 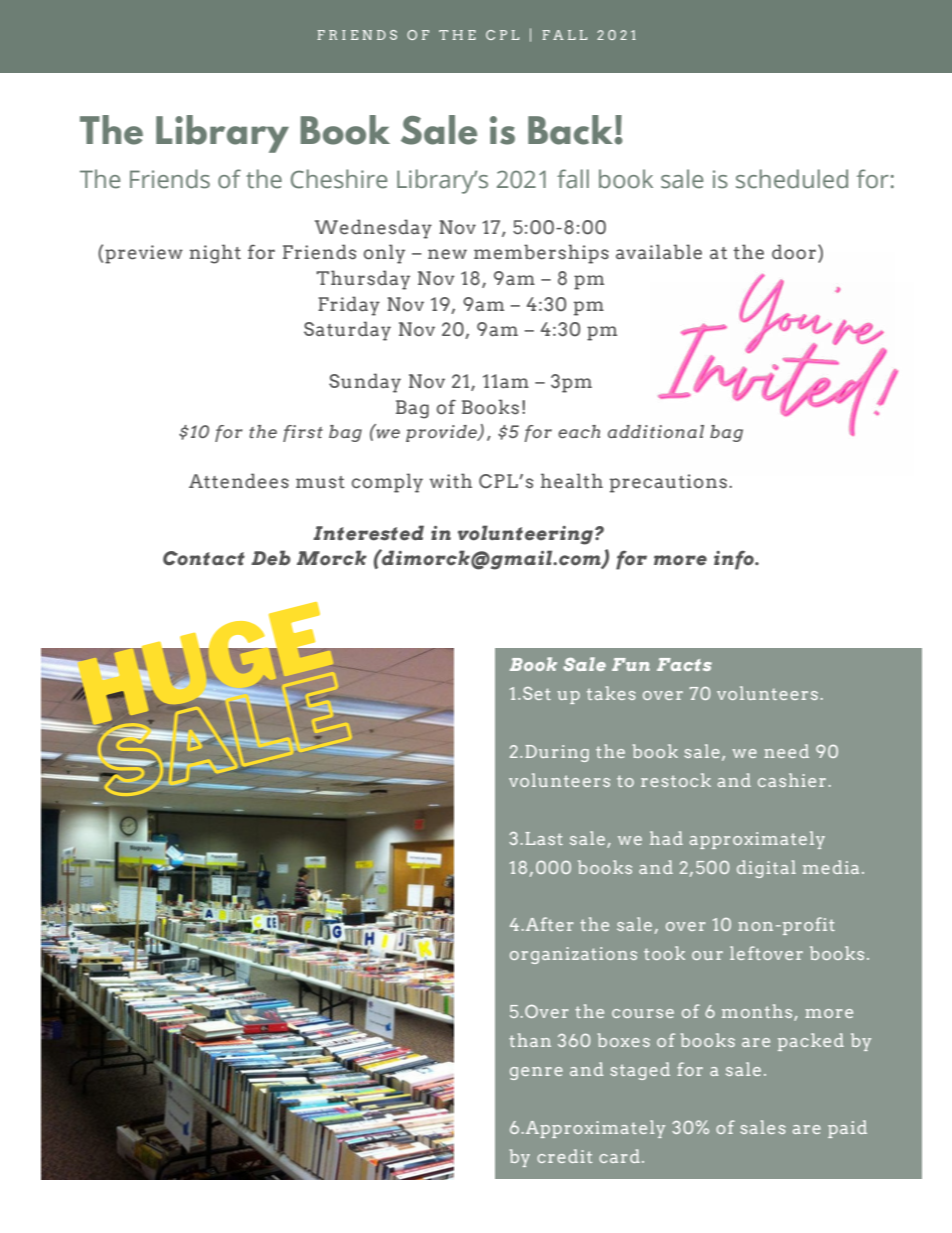 What do you see at coordinates (536, 1073) in the screenshot?
I see `genre` at bounding box center [536, 1073].
